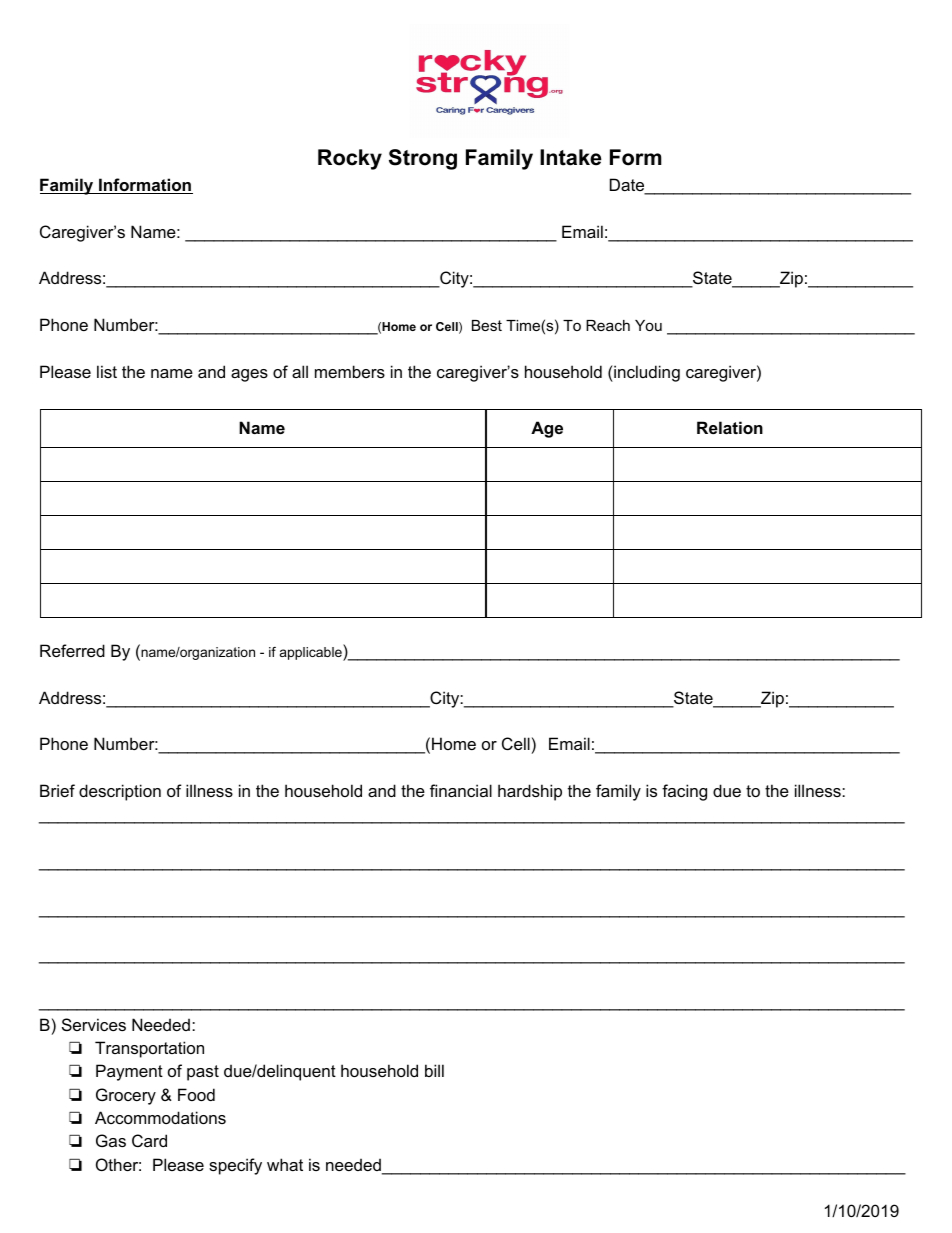 The height and width of the screenshot is (1233, 952). What do you see at coordinates (350, 159) in the screenshot?
I see `Rocky` at bounding box center [350, 159].
